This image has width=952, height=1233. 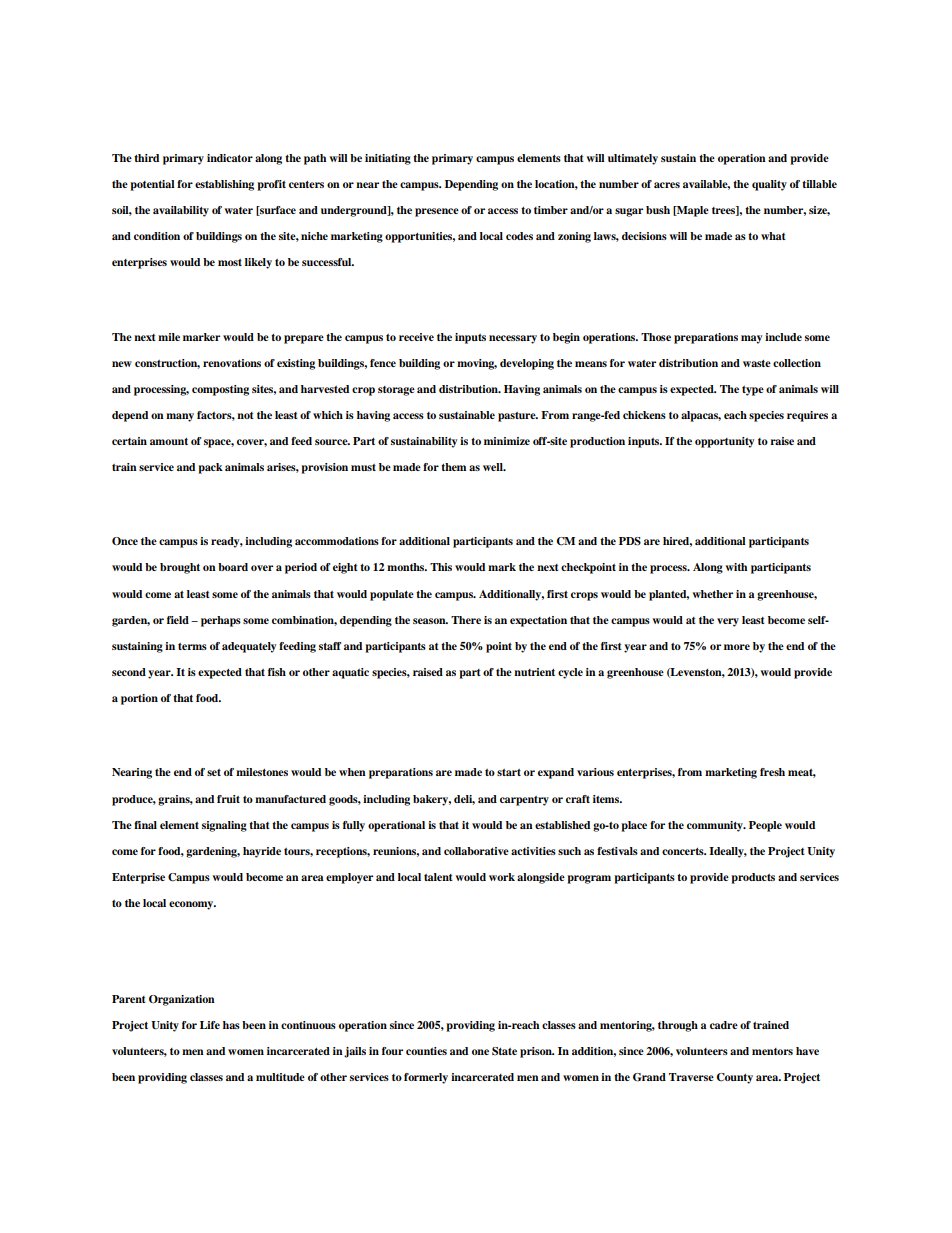 I want to click on quality, so click(x=769, y=185).
